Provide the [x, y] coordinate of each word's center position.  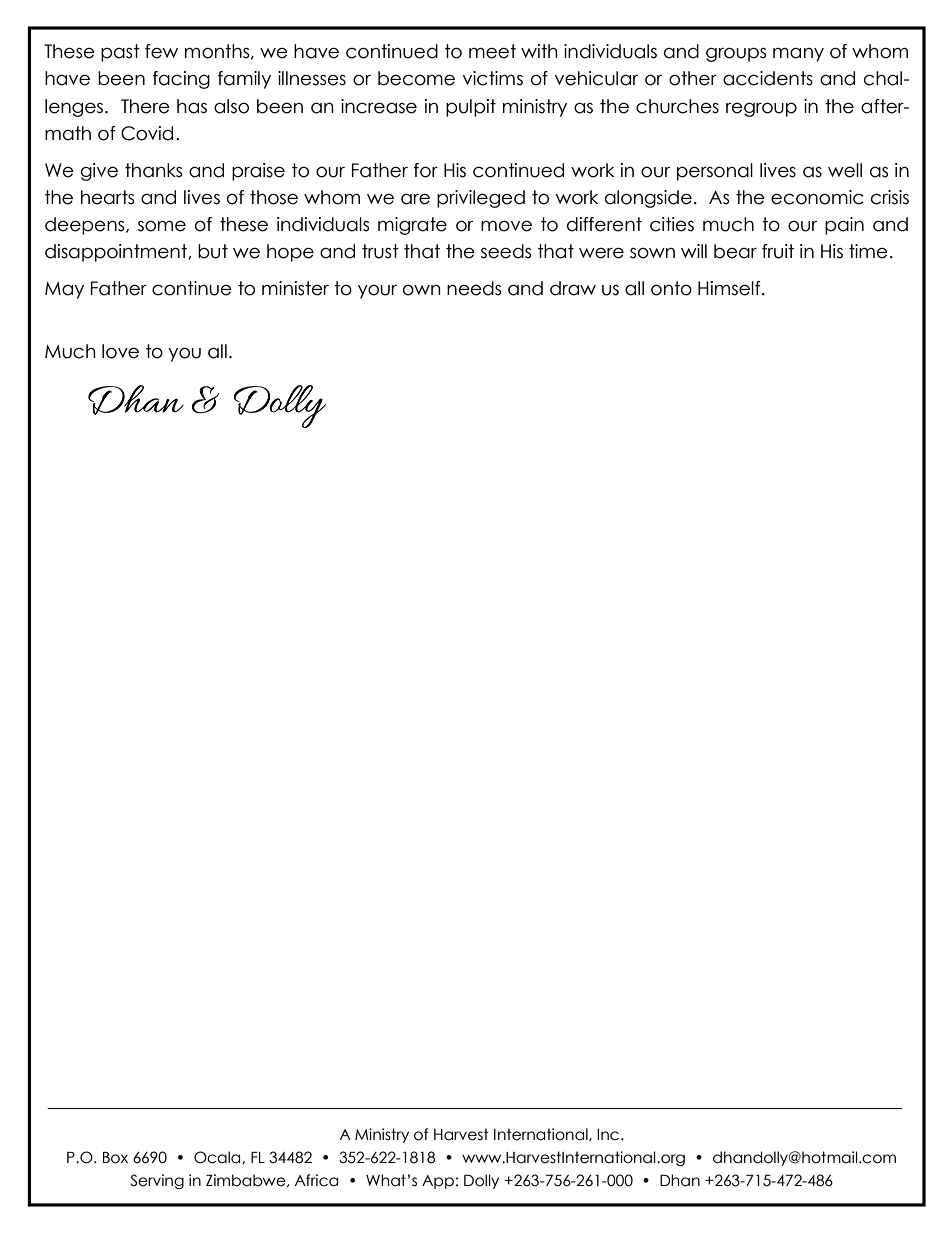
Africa [316, 1180]
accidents [768, 78]
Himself [730, 288]
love [120, 351]
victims [493, 78]
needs [474, 288]
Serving [157, 1181]
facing [181, 80]
